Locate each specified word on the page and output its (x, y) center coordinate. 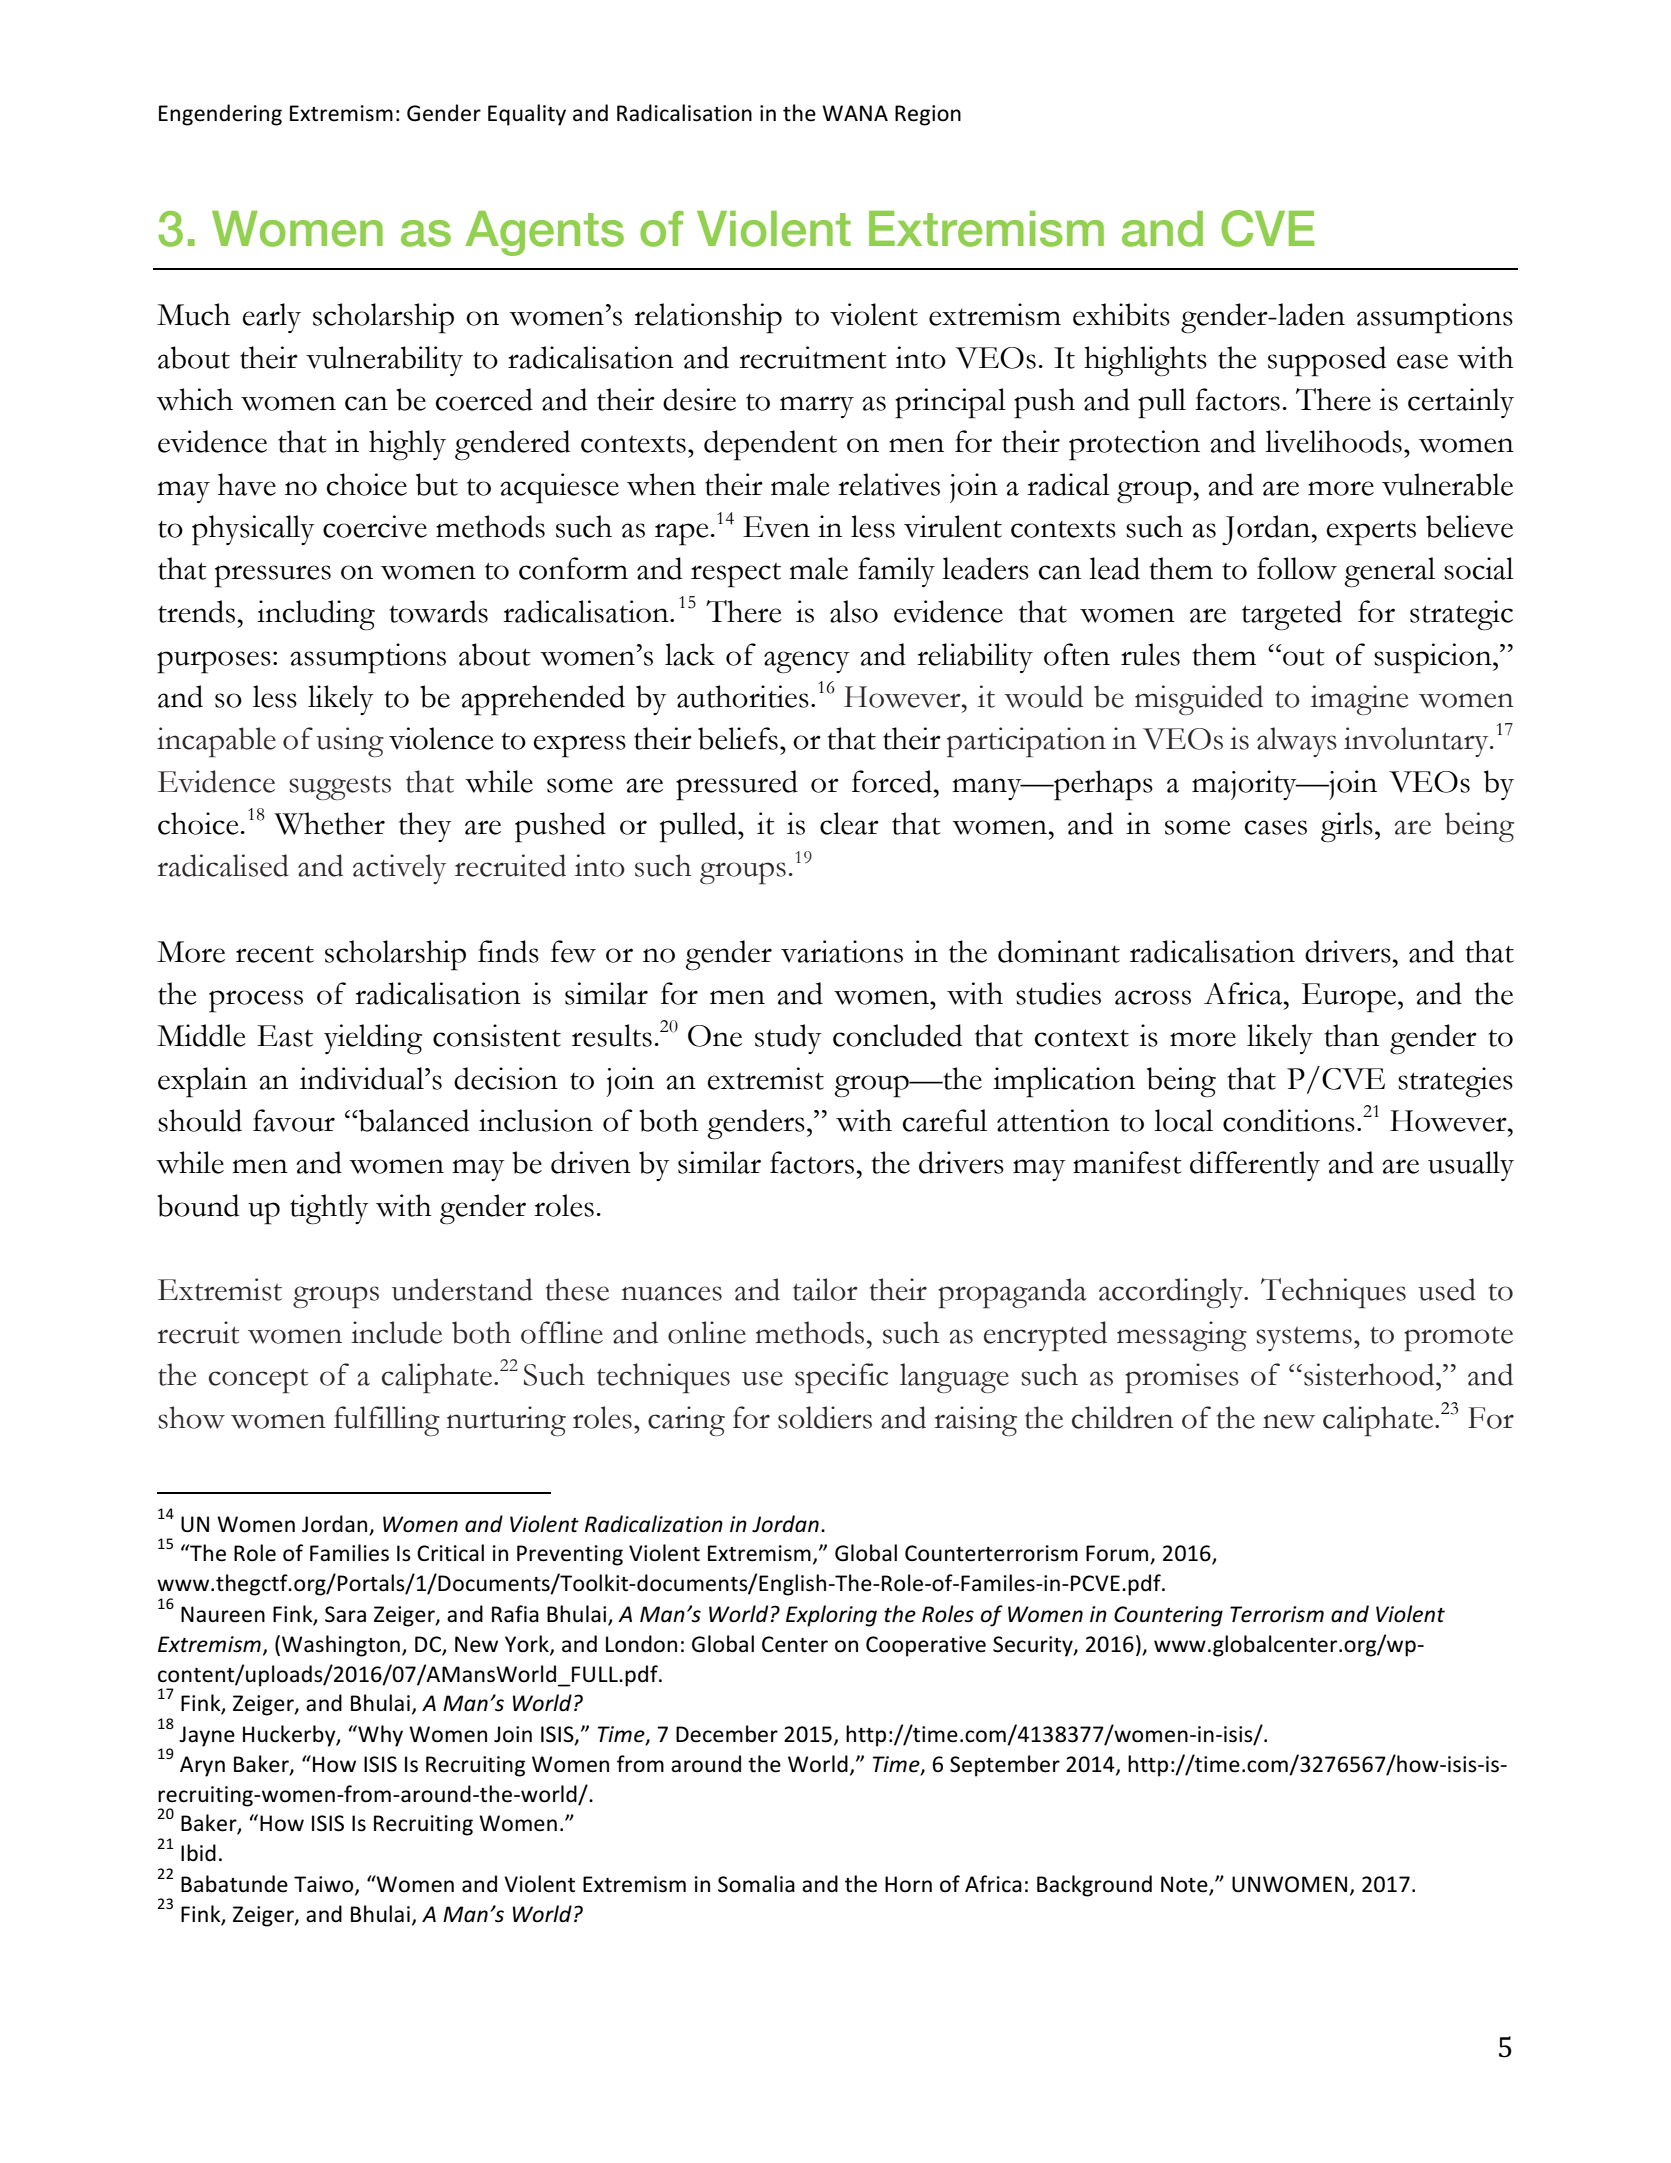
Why (379, 1736)
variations (842, 951)
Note (1184, 1884)
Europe (1350, 998)
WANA (855, 113)
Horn (908, 1884)
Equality (527, 115)
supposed (1327, 361)
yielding (373, 1039)
